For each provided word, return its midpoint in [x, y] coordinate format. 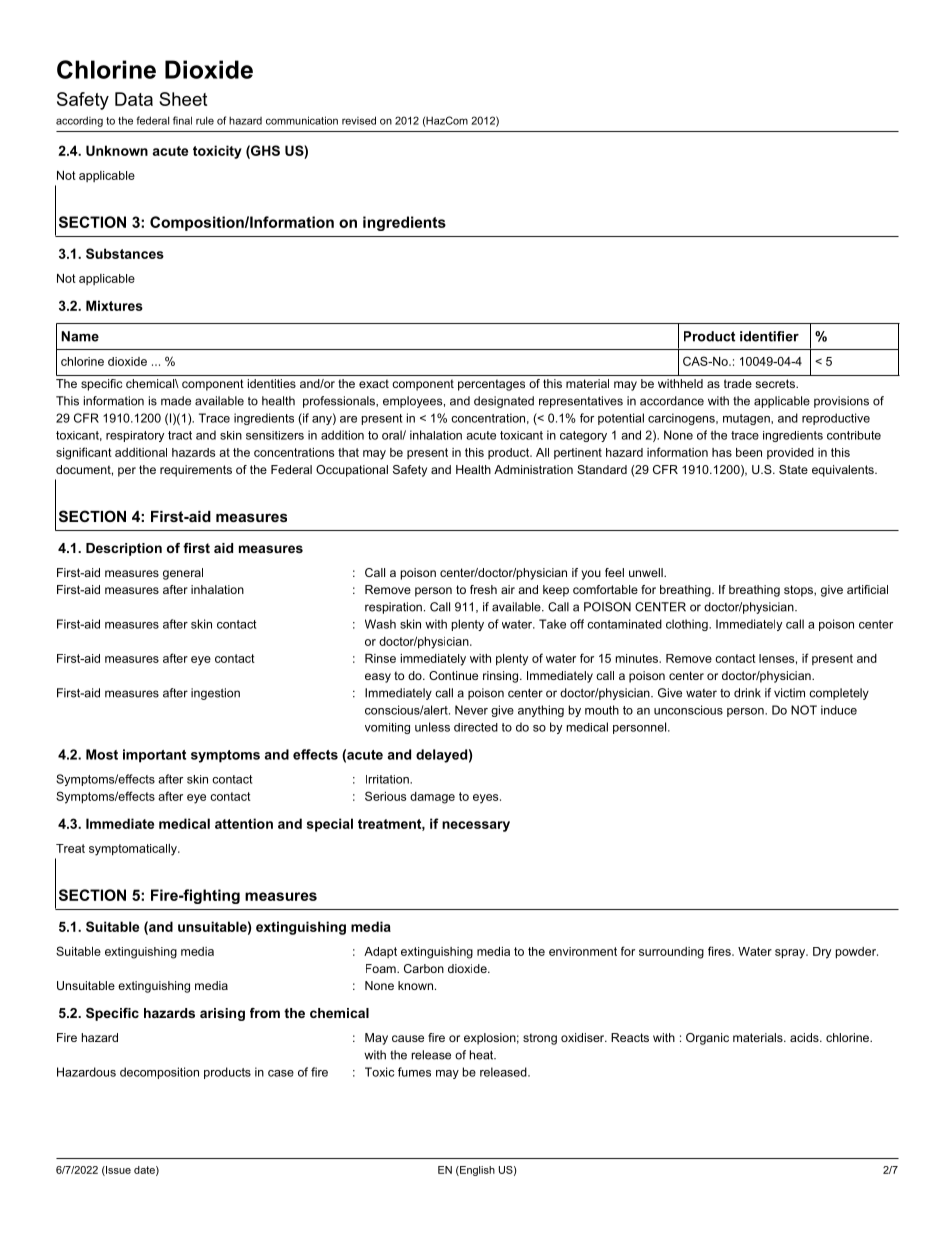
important [154, 756]
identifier [769, 336]
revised [359, 120]
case [281, 1073]
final [182, 120]
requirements [196, 471]
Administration [533, 469]
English [476, 1171]
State [793, 469]
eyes [487, 799]
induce [839, 710]
